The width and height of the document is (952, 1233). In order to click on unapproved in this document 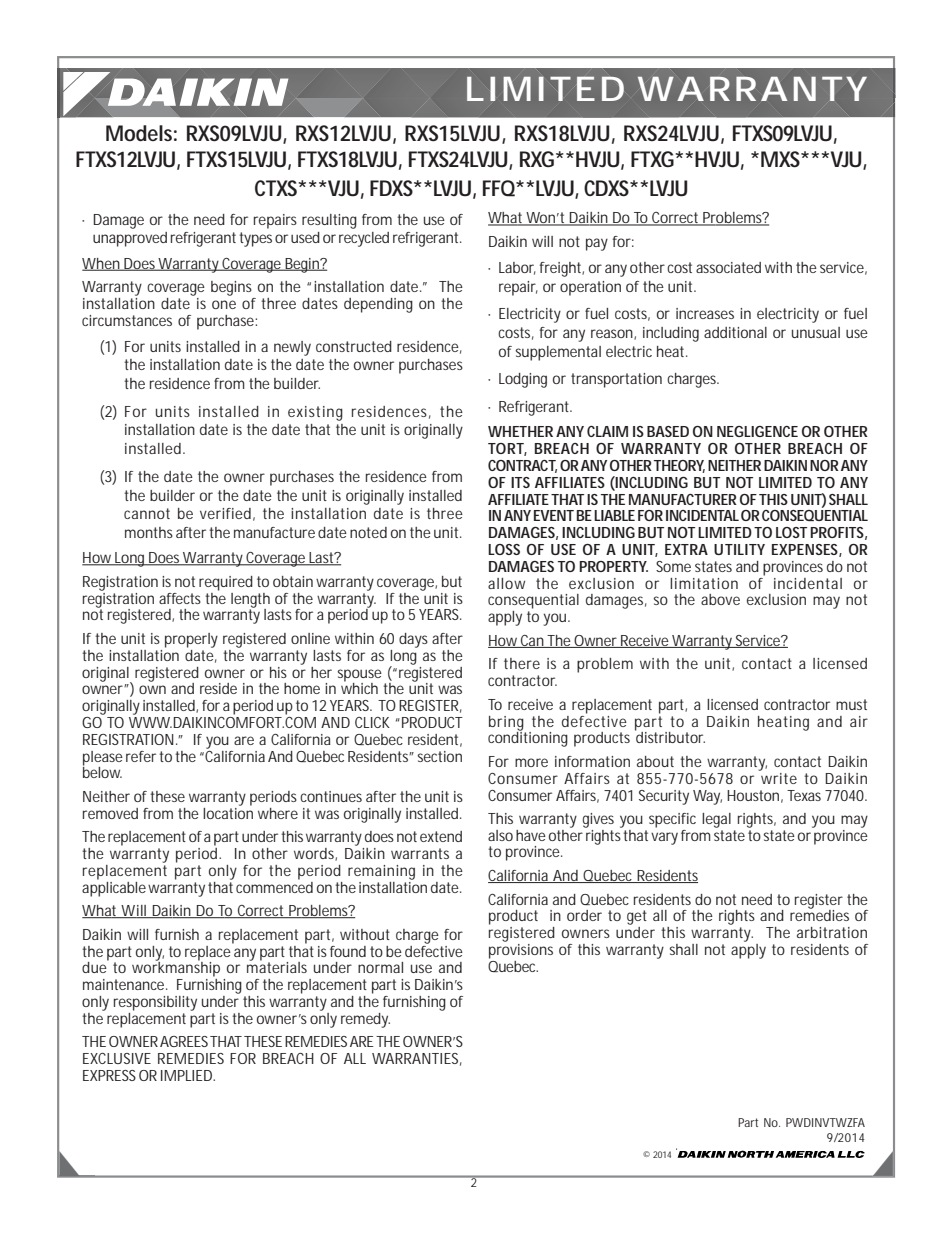, I will do `click(130, 239)`.
